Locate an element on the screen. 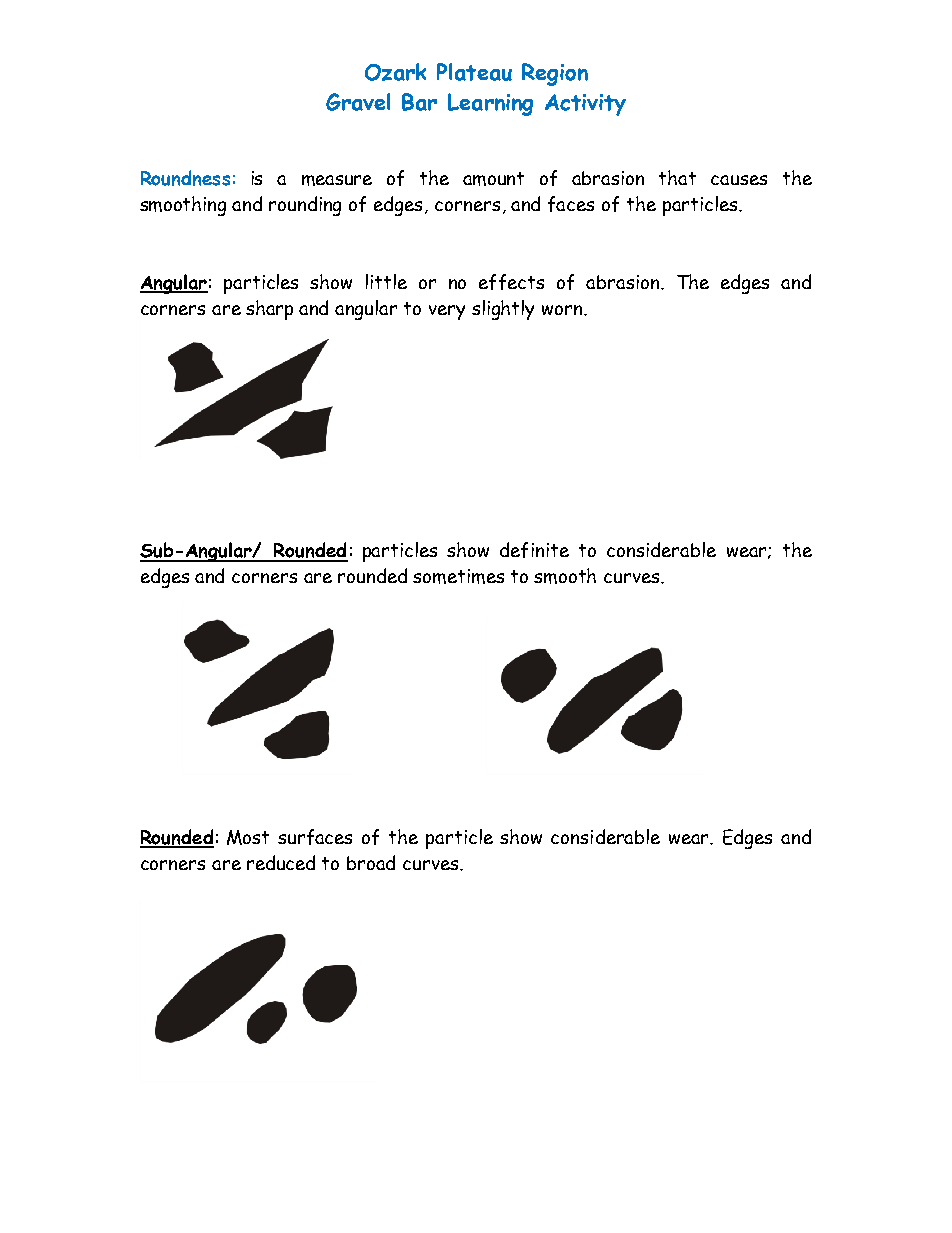 This screenshot has width=952, height=1233. Learning is located at coordinates (490, 104).
